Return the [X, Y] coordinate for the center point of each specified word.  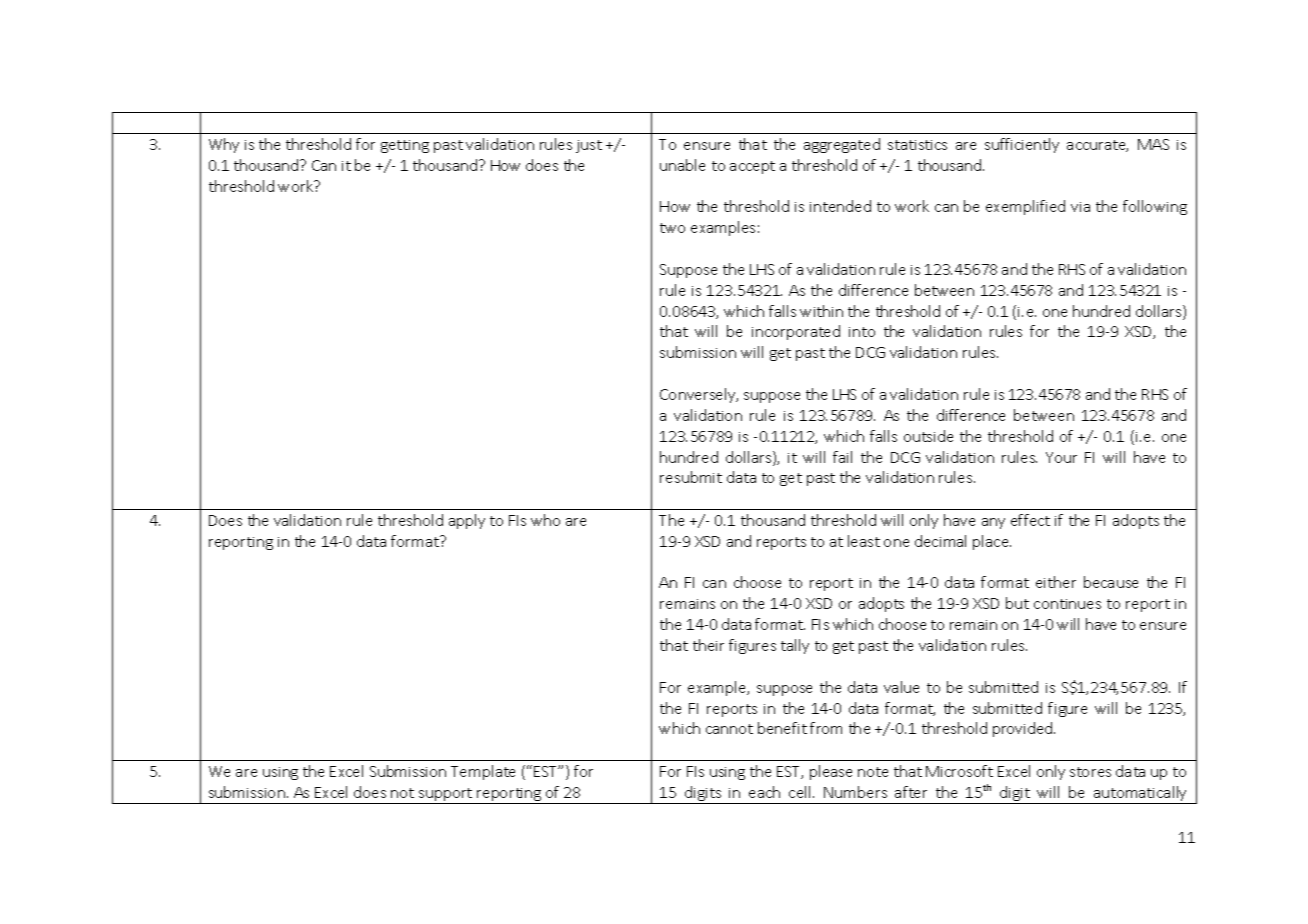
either [1056, 582]
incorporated [796, 332]
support [446, 796]
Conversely [699, 395]
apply [467, 521]
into [862, 332]
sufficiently [1022, 145]
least [864, 541]
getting [405, 146]
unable [682, 165]
